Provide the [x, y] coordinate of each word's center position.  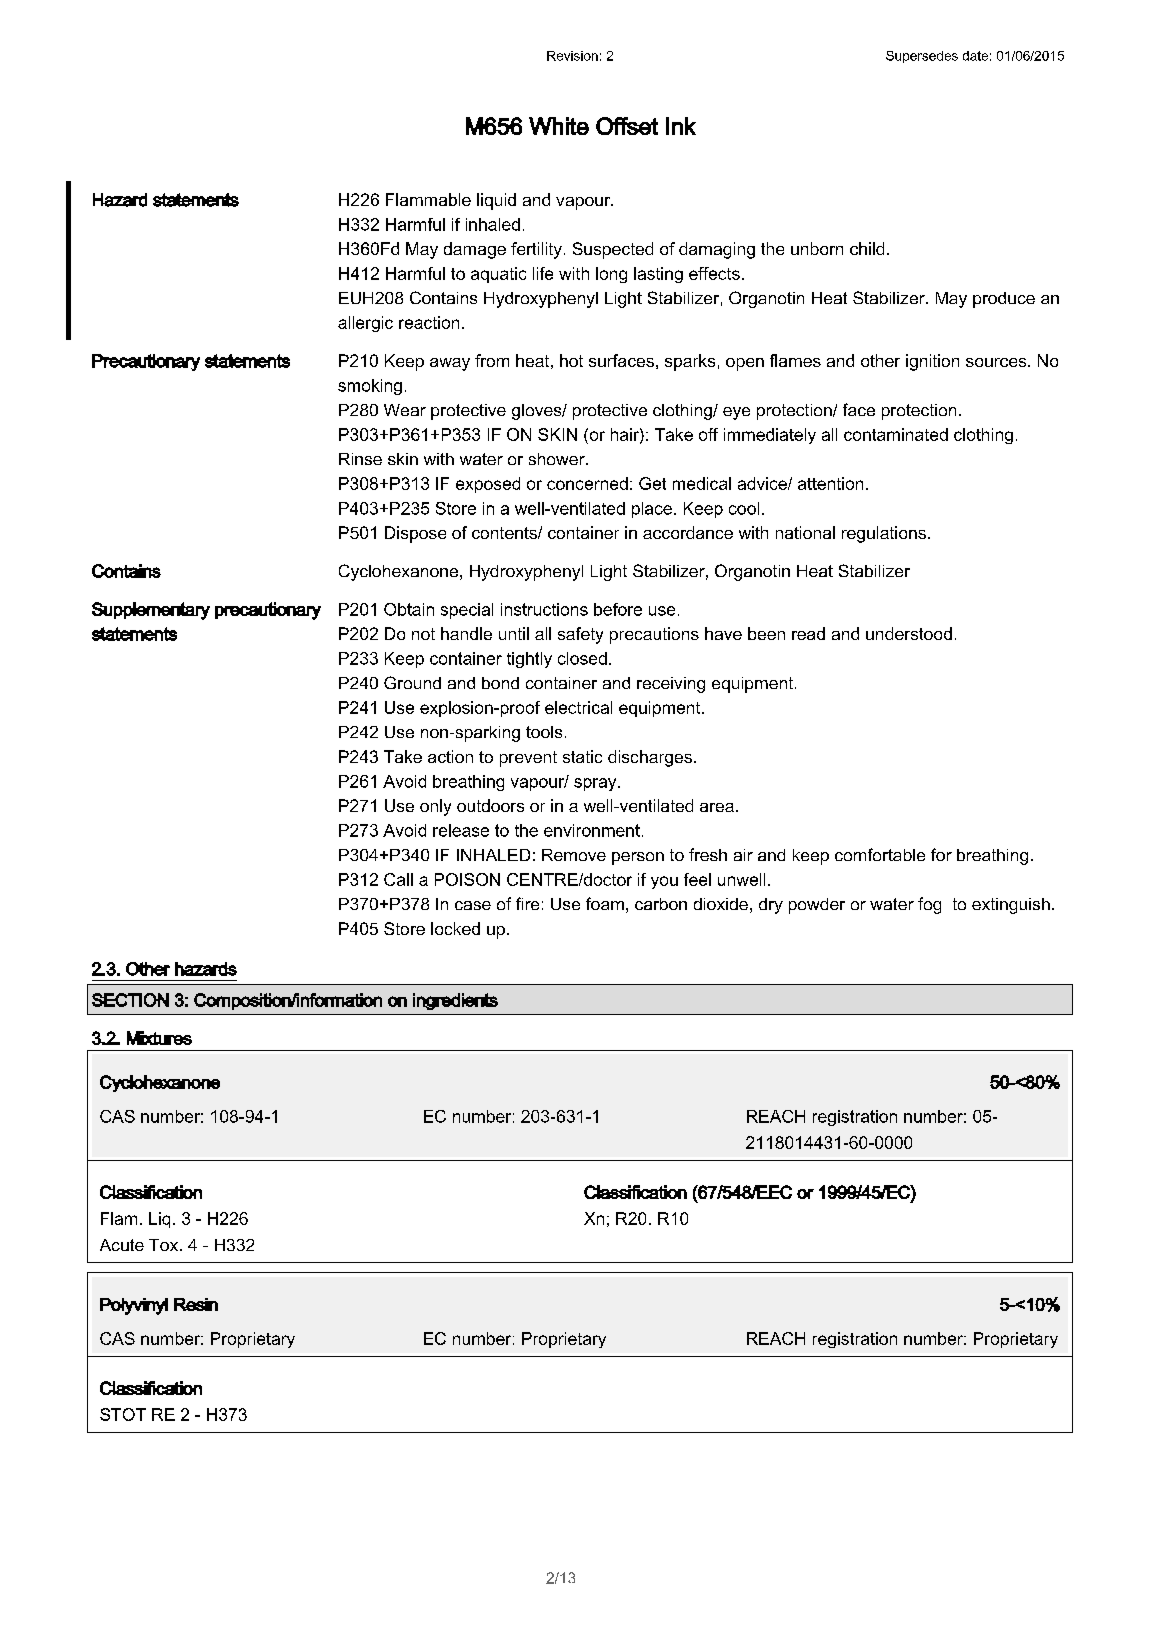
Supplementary [151, 611]
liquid [496, 201]
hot [571, 360]
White [559, 126]
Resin [196, 1304]
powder [817, 906]
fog [929, 905]
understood [909, 633]
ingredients [455, 1001]
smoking [370, 387]
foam [605, 903]
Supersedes [922, 57]
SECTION [130, 1000]
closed [582, 658]
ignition [932, 362]
